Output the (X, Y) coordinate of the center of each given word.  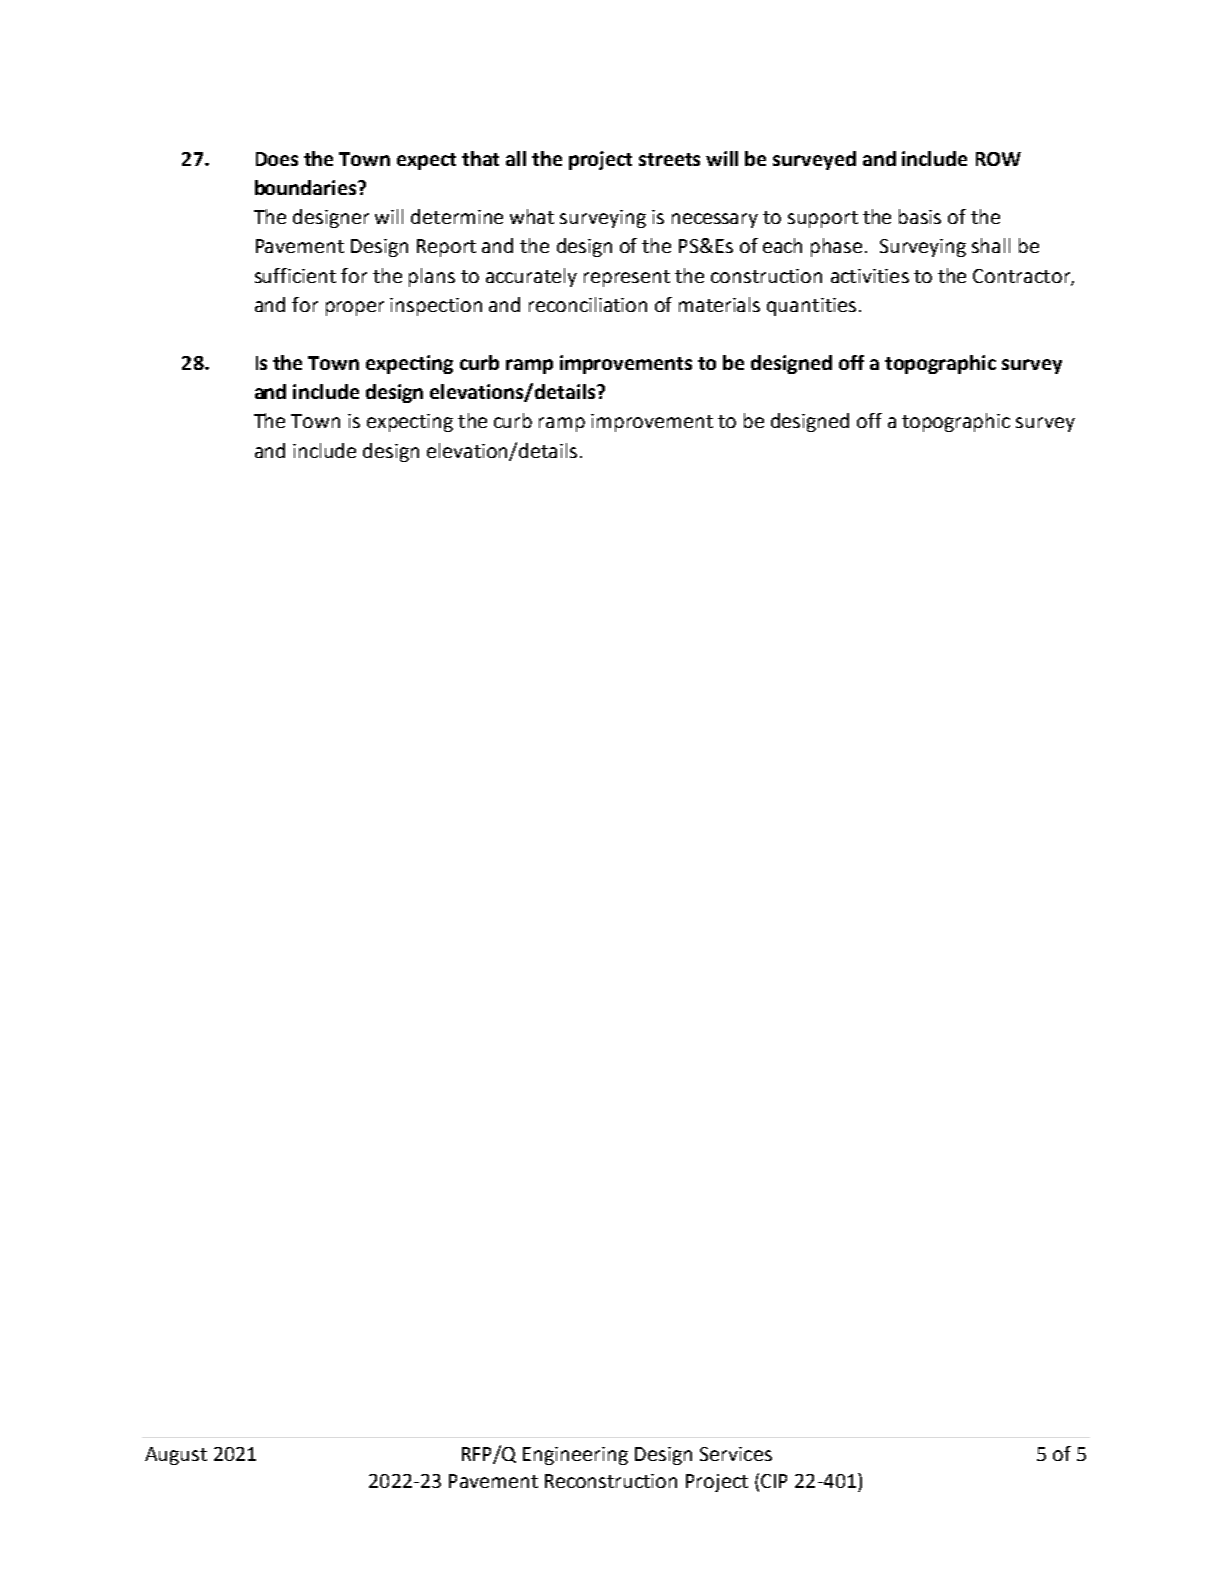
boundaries (307, 187)
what (532, 216)
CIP (774, 1481)
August (176, 1456)
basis (920, 216)
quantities (811, 307)
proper (355, 308)
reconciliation (588, 304)
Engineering (575, 1456)
